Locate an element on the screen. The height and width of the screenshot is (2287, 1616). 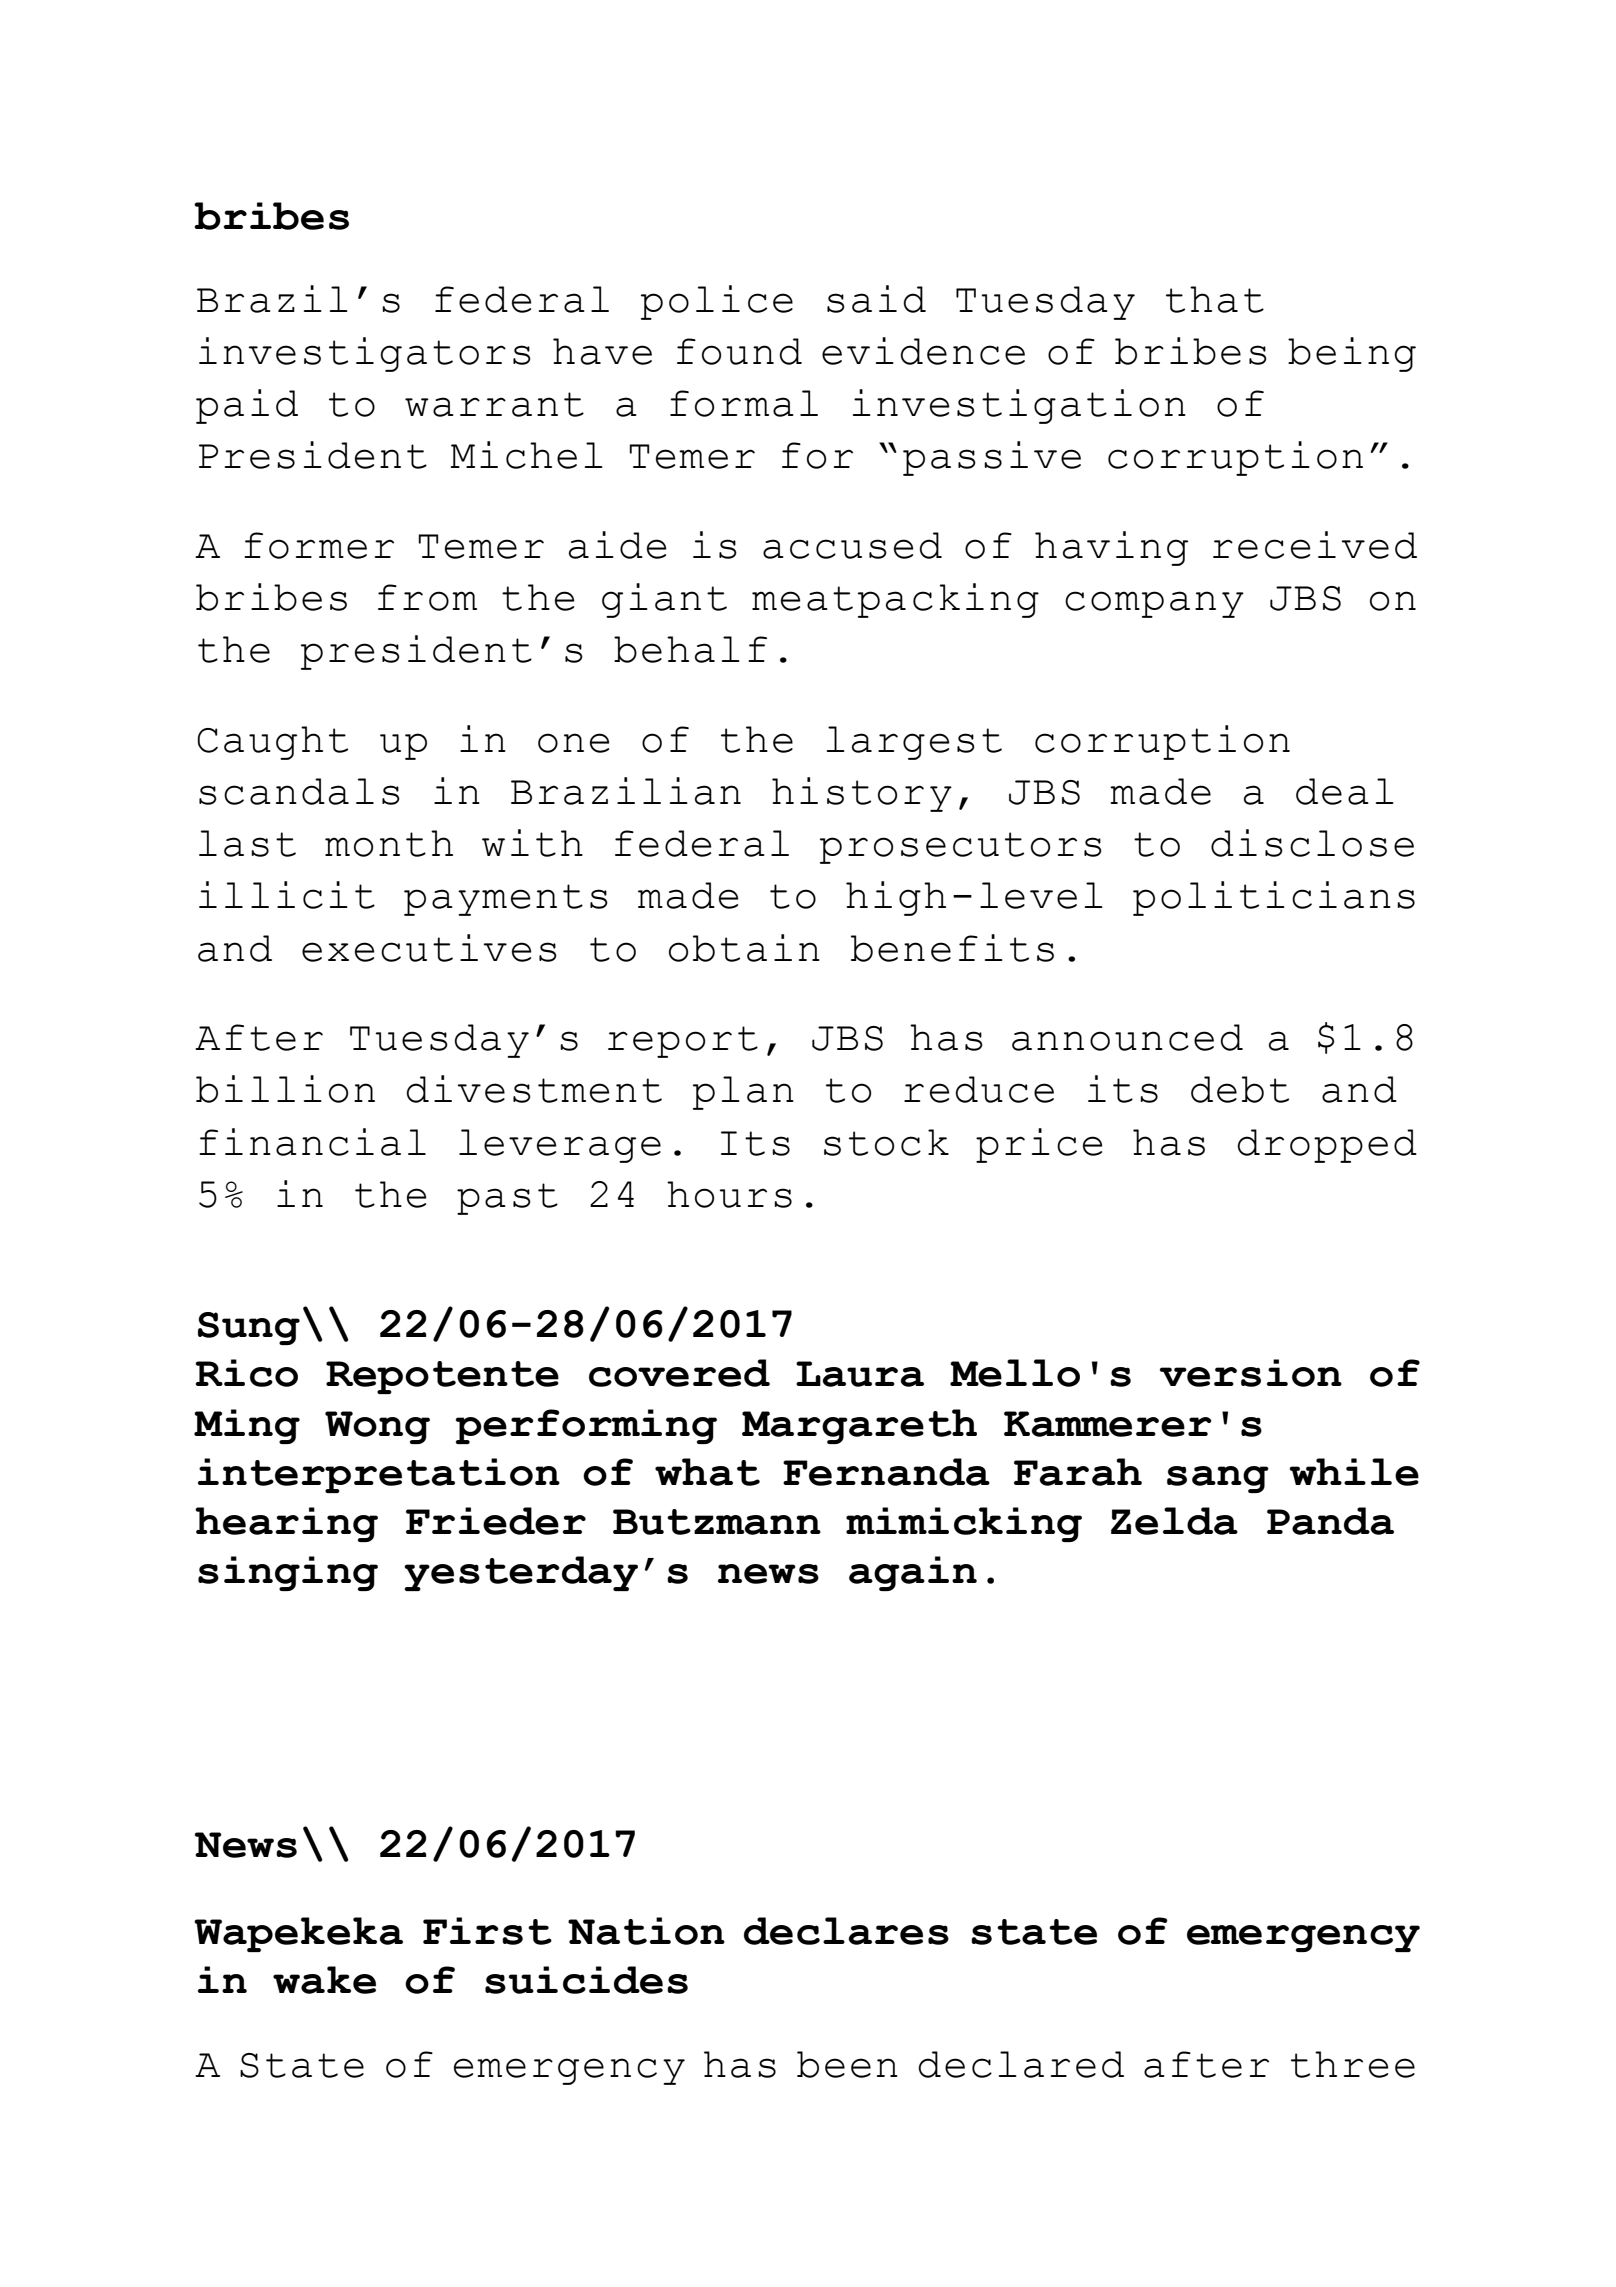
that is located at coordinates (1215, 299).
